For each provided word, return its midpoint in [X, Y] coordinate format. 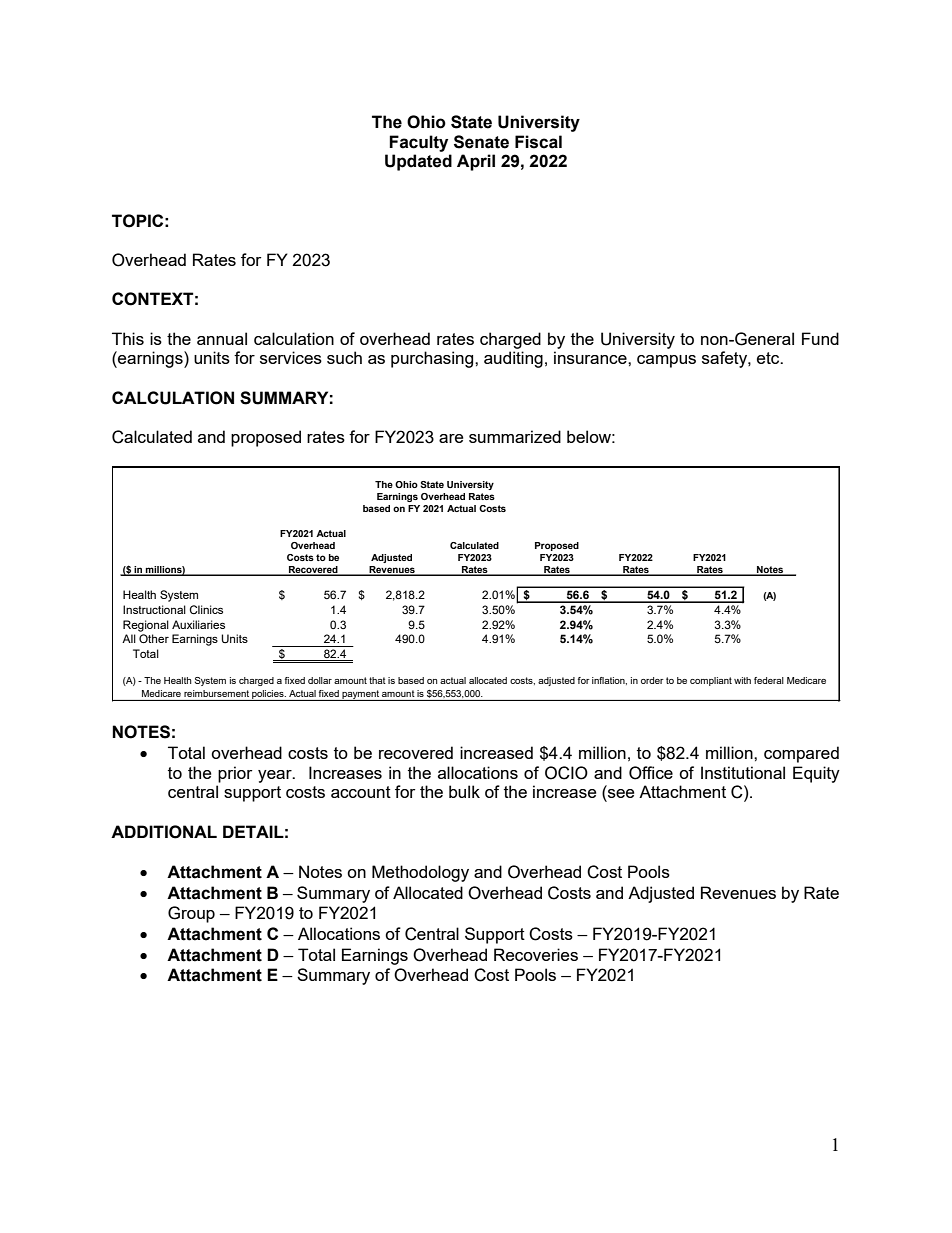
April [476, 162]
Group [191, 914]
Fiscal [538, 142]
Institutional [743, 772]
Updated [418, 162]
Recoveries [536, 954]
